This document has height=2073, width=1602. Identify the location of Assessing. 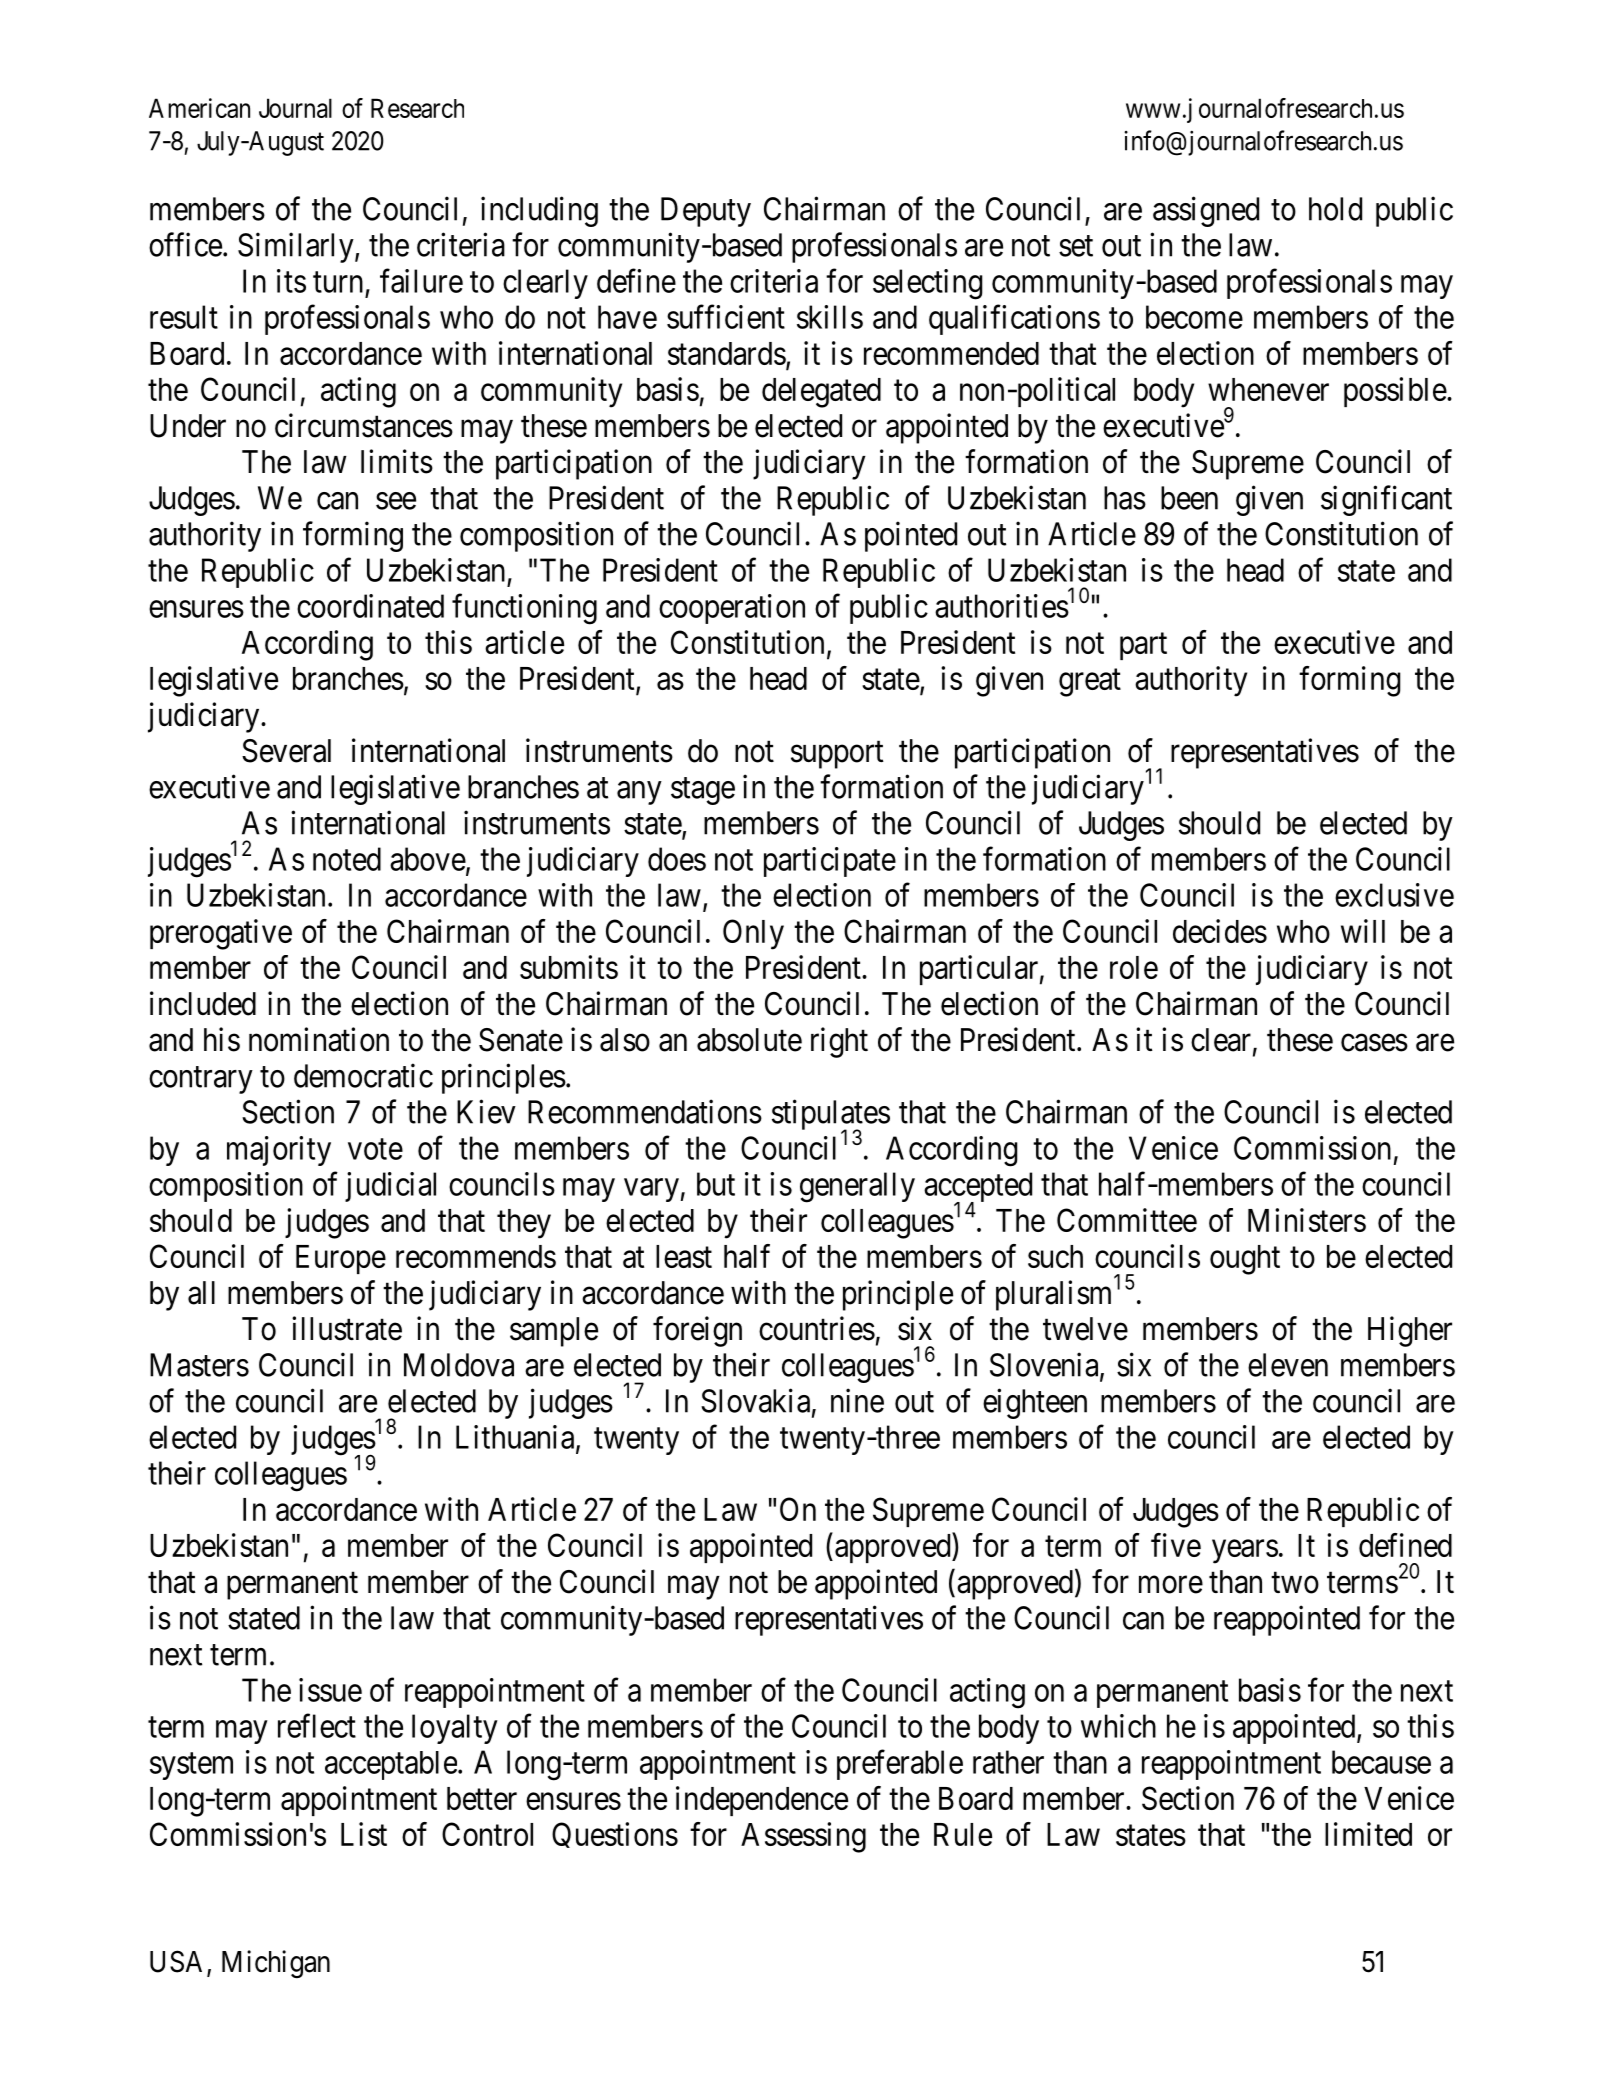
(803, 1837).
